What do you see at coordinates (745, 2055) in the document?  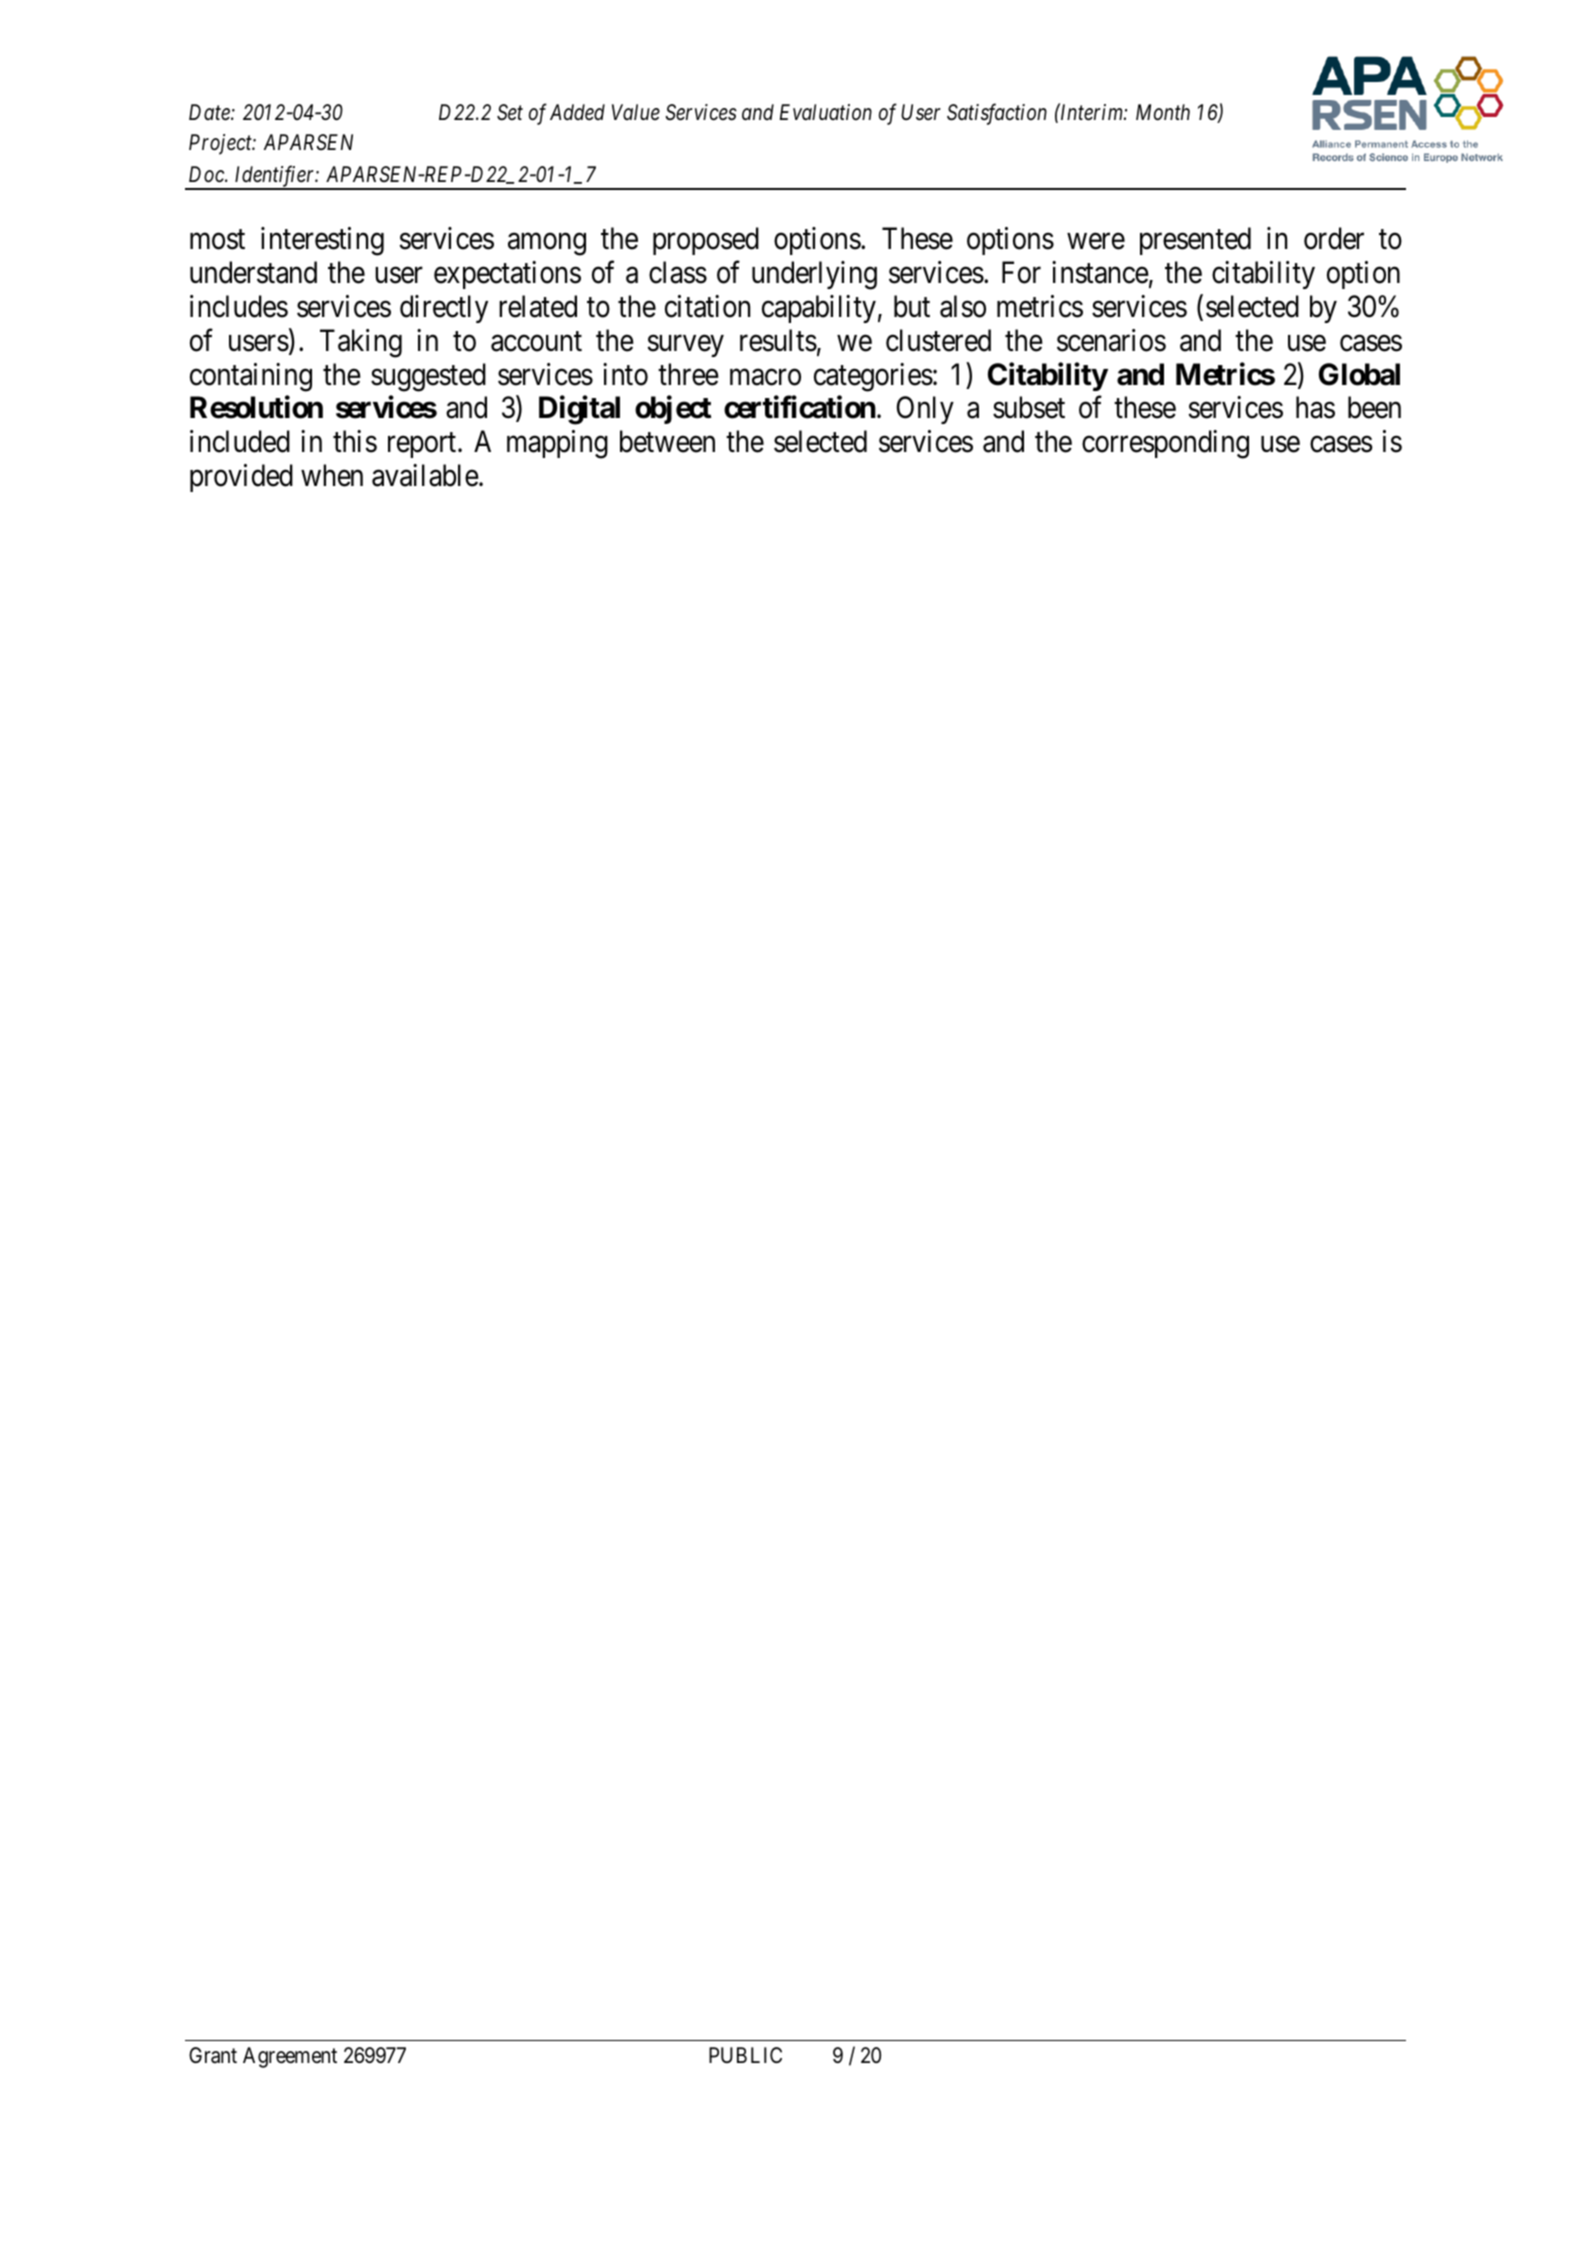 I see `PUBLIC` at bounding box center [745, 2055].
